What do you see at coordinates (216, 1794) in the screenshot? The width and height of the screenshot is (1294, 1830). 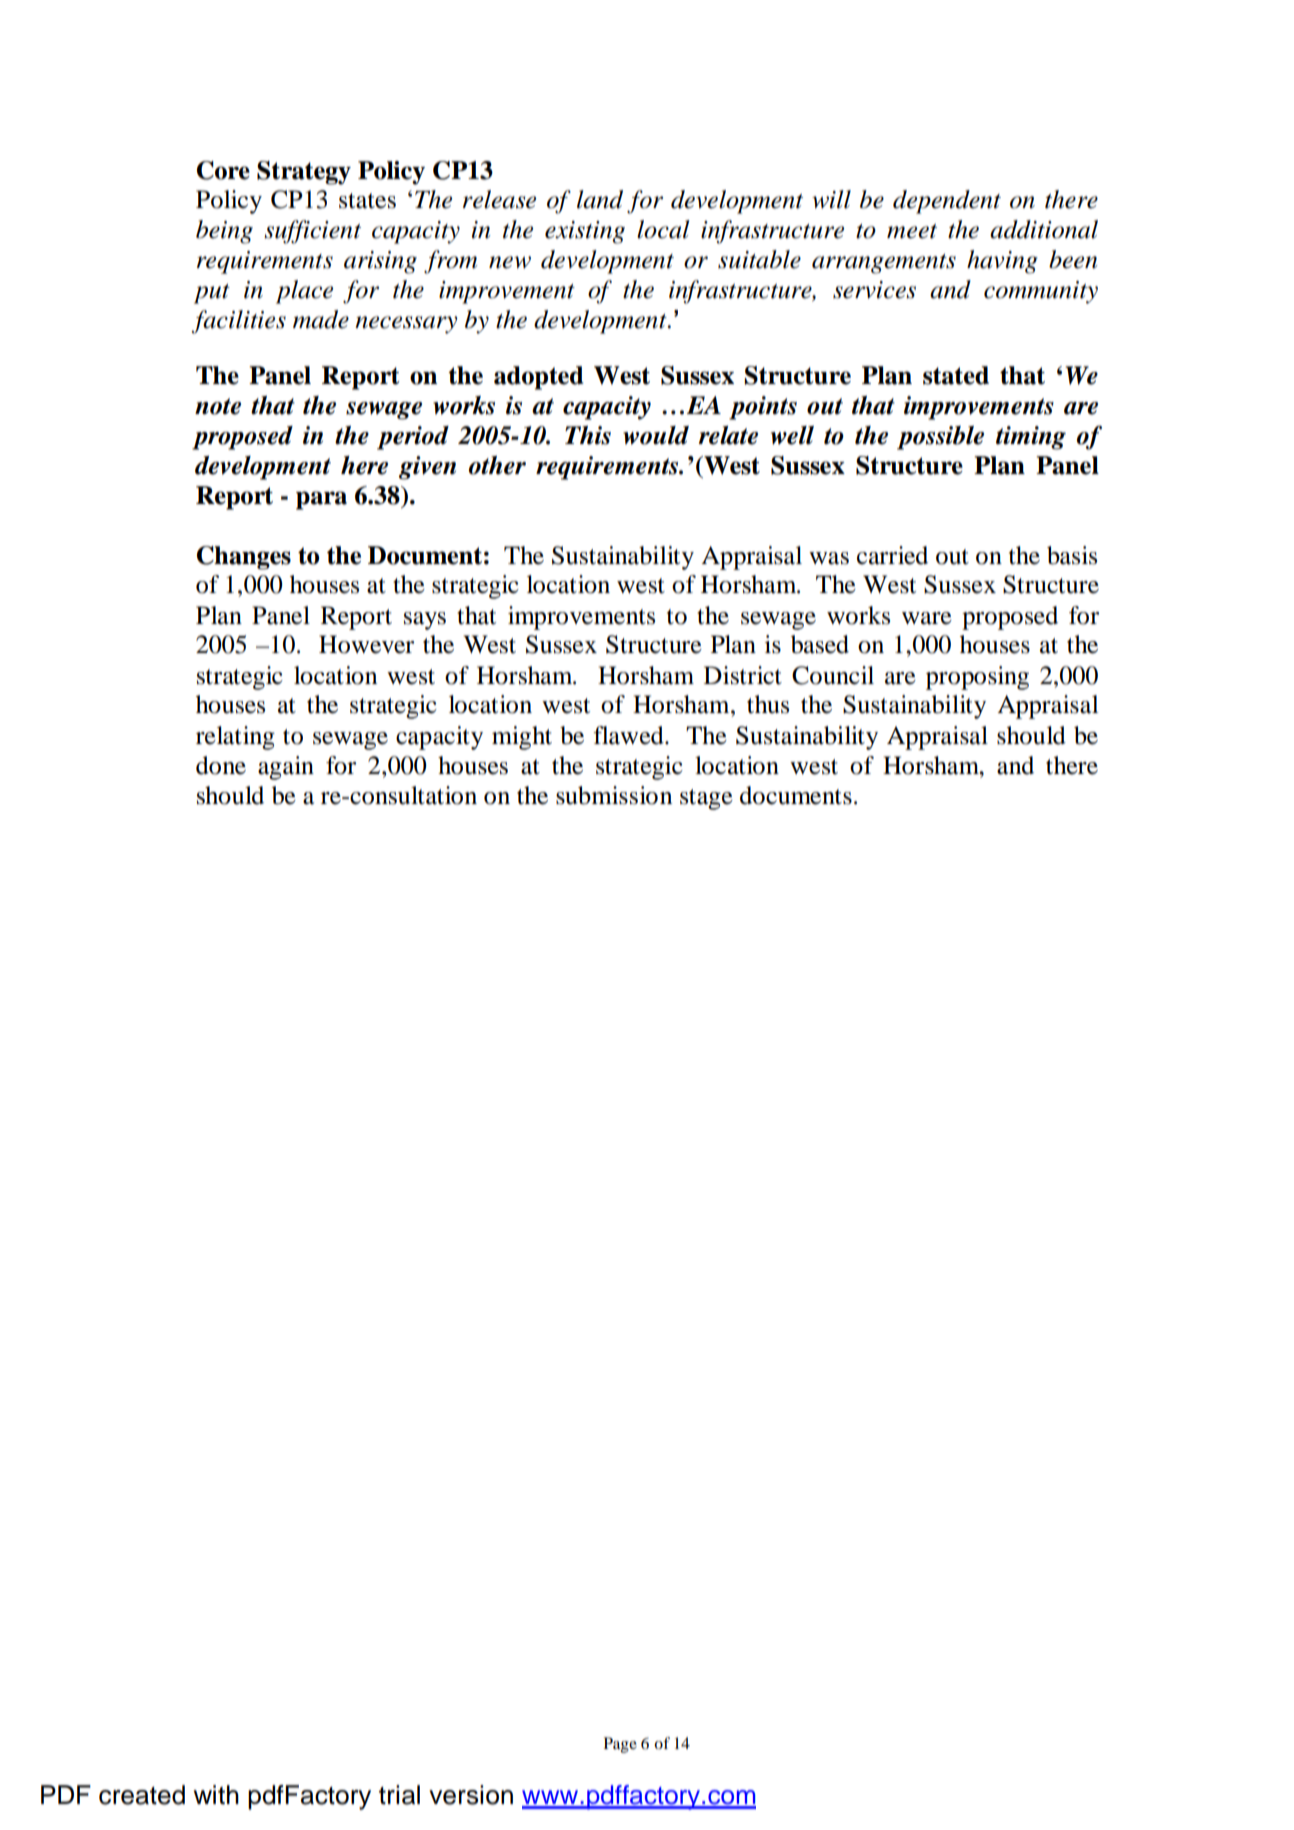 I see `with` at bounding box center [216, 1794].
